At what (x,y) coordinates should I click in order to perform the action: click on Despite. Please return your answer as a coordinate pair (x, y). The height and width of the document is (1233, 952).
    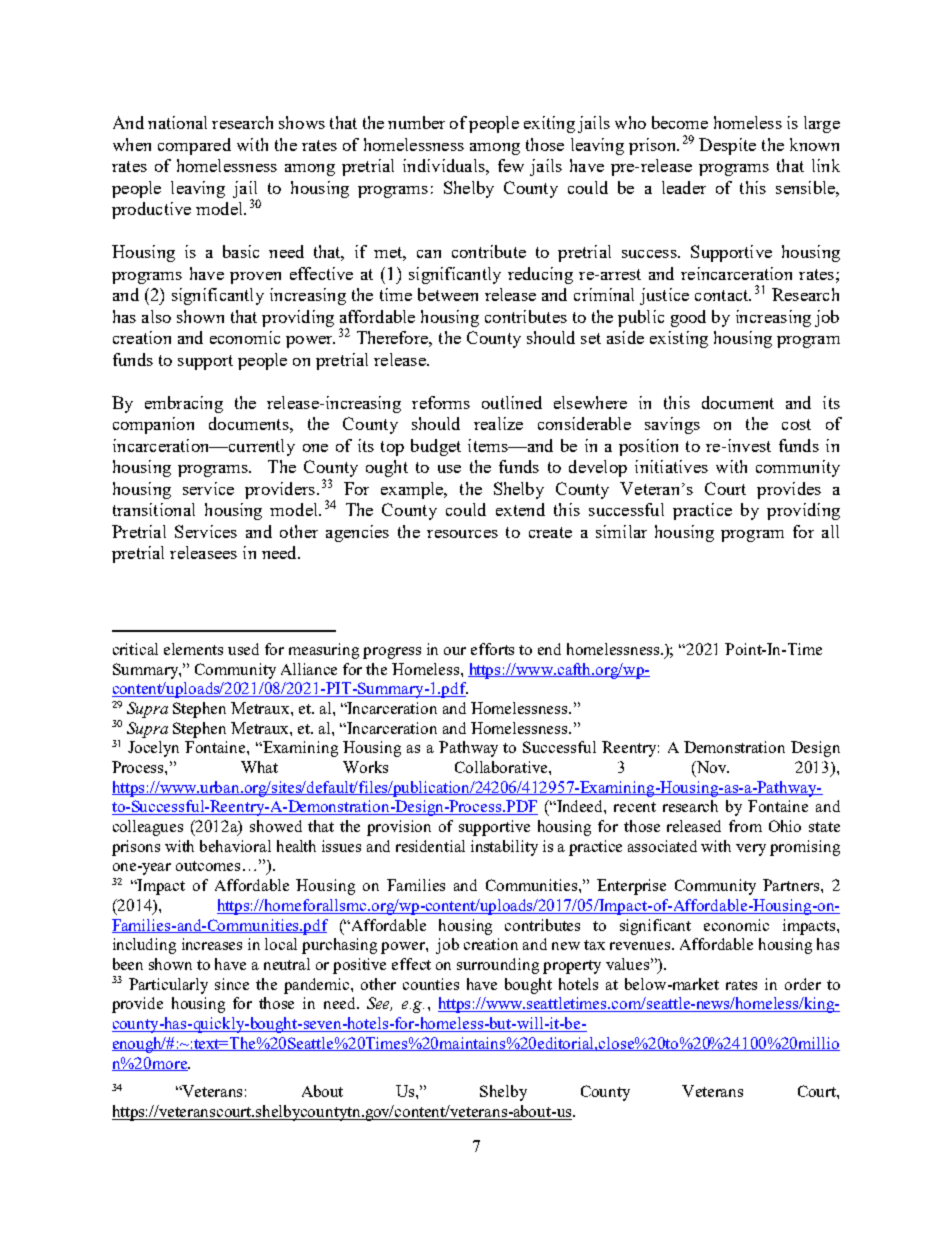
    Looking at the image, I should click on (727, 146).
